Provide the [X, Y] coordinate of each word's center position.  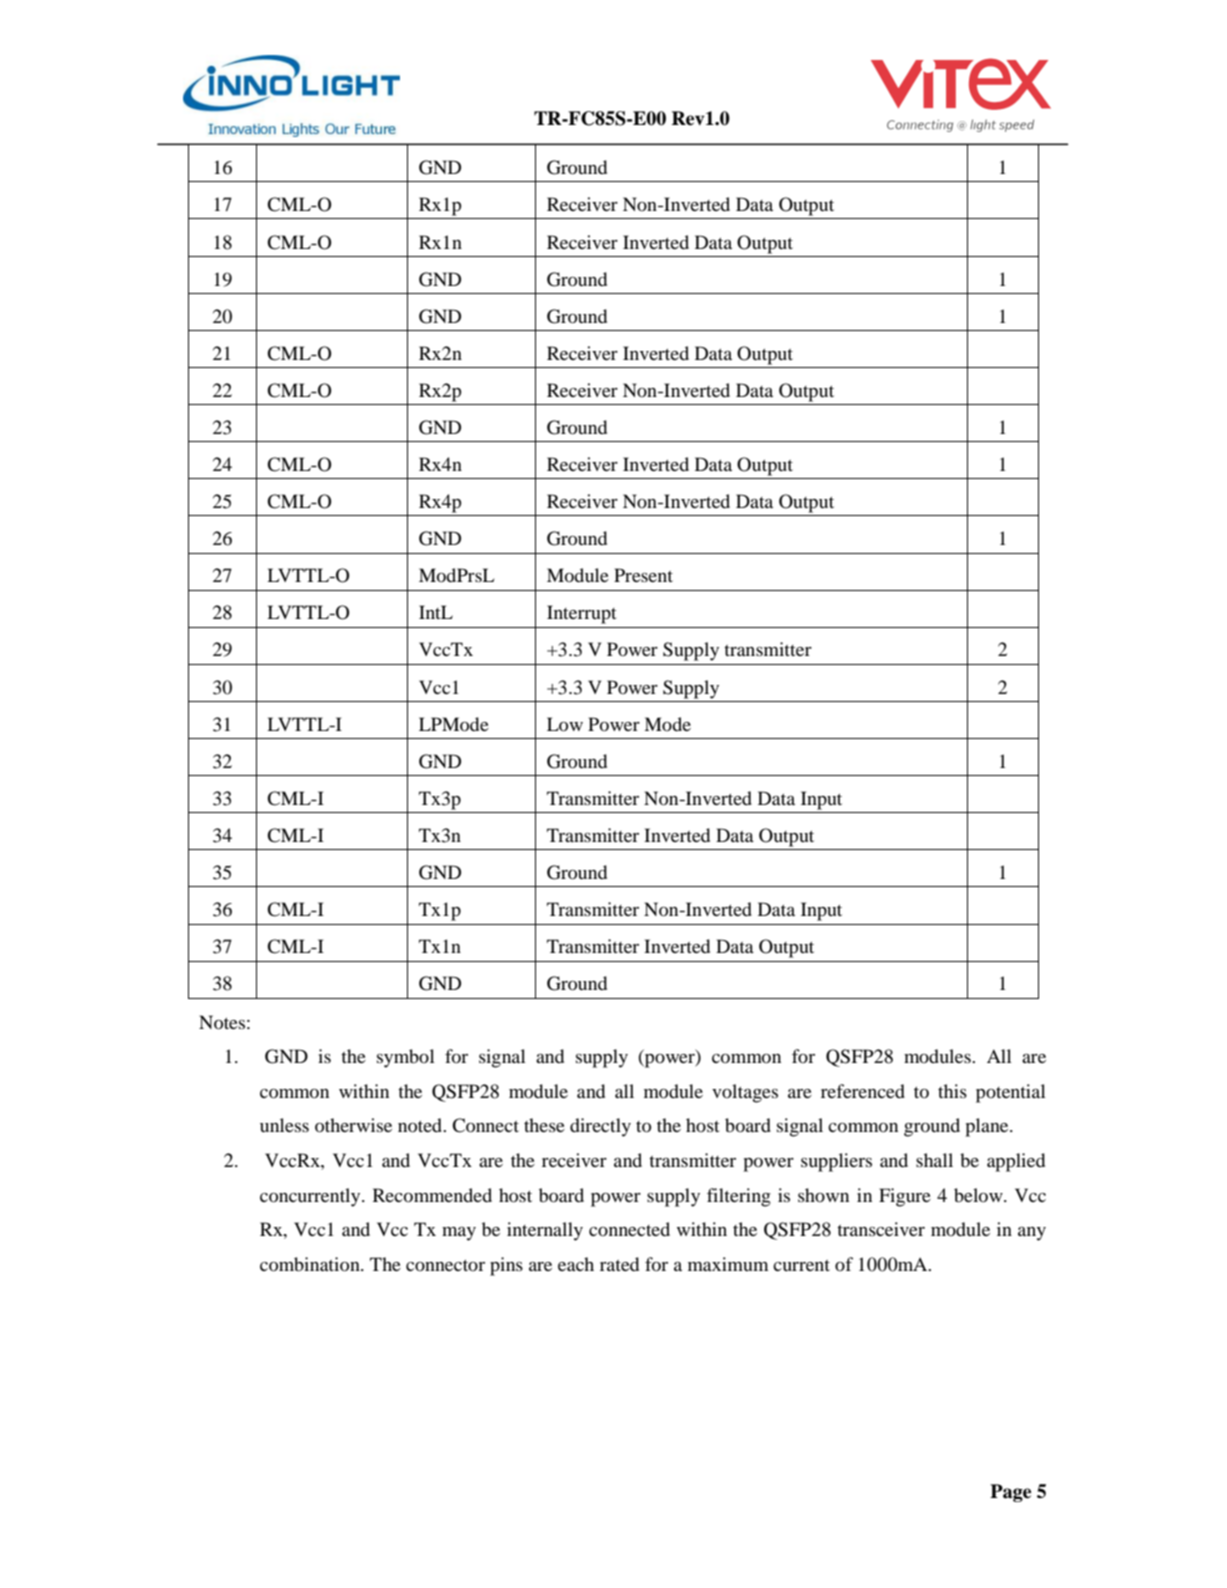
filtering [739, 1197]
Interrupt [581, 614]
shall [934, 1160]
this [952, 1091]
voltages [745, 1093]
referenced [863, 1091]
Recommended [432, 1195]
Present [643, 575]
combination [311, 1264]
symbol [405, 1058]
